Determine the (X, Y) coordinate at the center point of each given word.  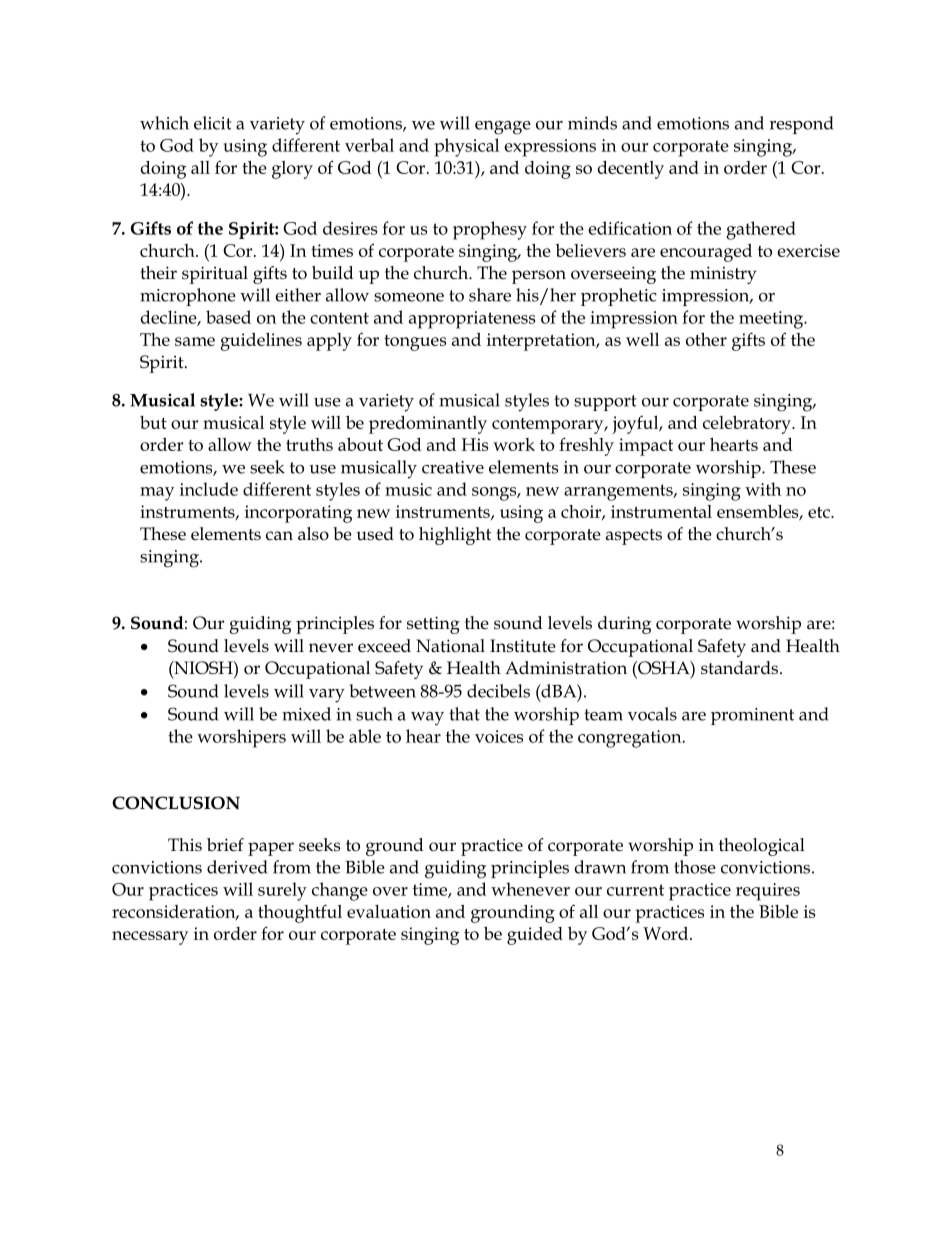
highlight (455, 536)
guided (535, 936)
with (763, 489)
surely (282, 891)
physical (466, 147)
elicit (212, 123)
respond (801, 125)
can (279, 536)
